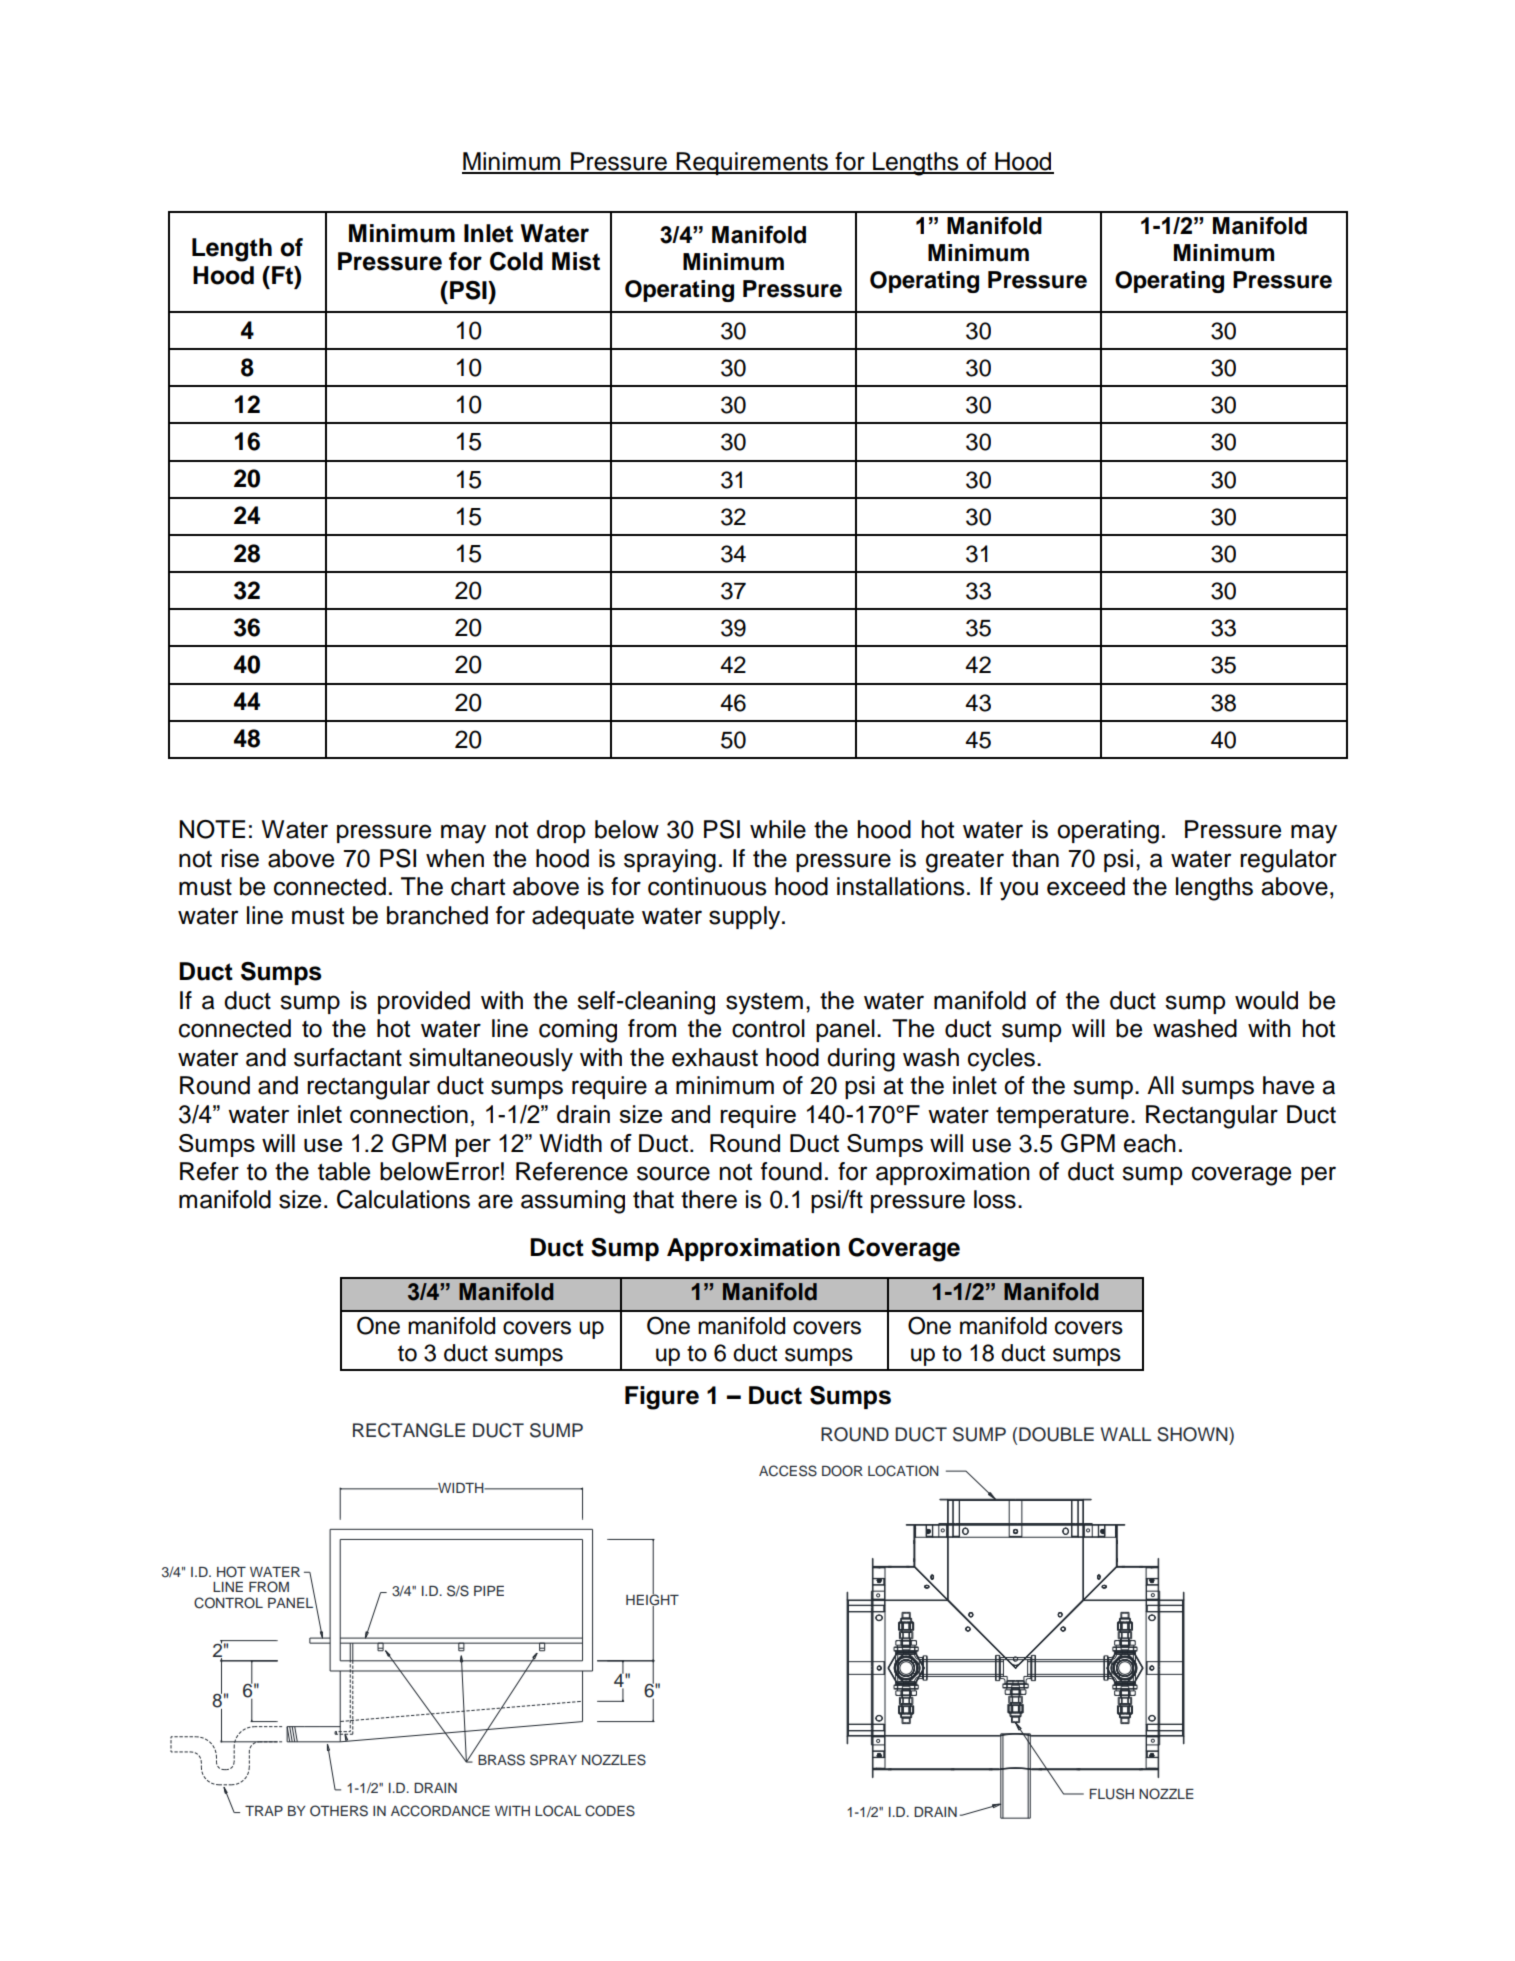 Image resolution: width=1515 pixels, height=1961 pixels. What do you see at coordinates (778, 829) in the screenshot?
I see `while` at bounding box center [778, 829].
